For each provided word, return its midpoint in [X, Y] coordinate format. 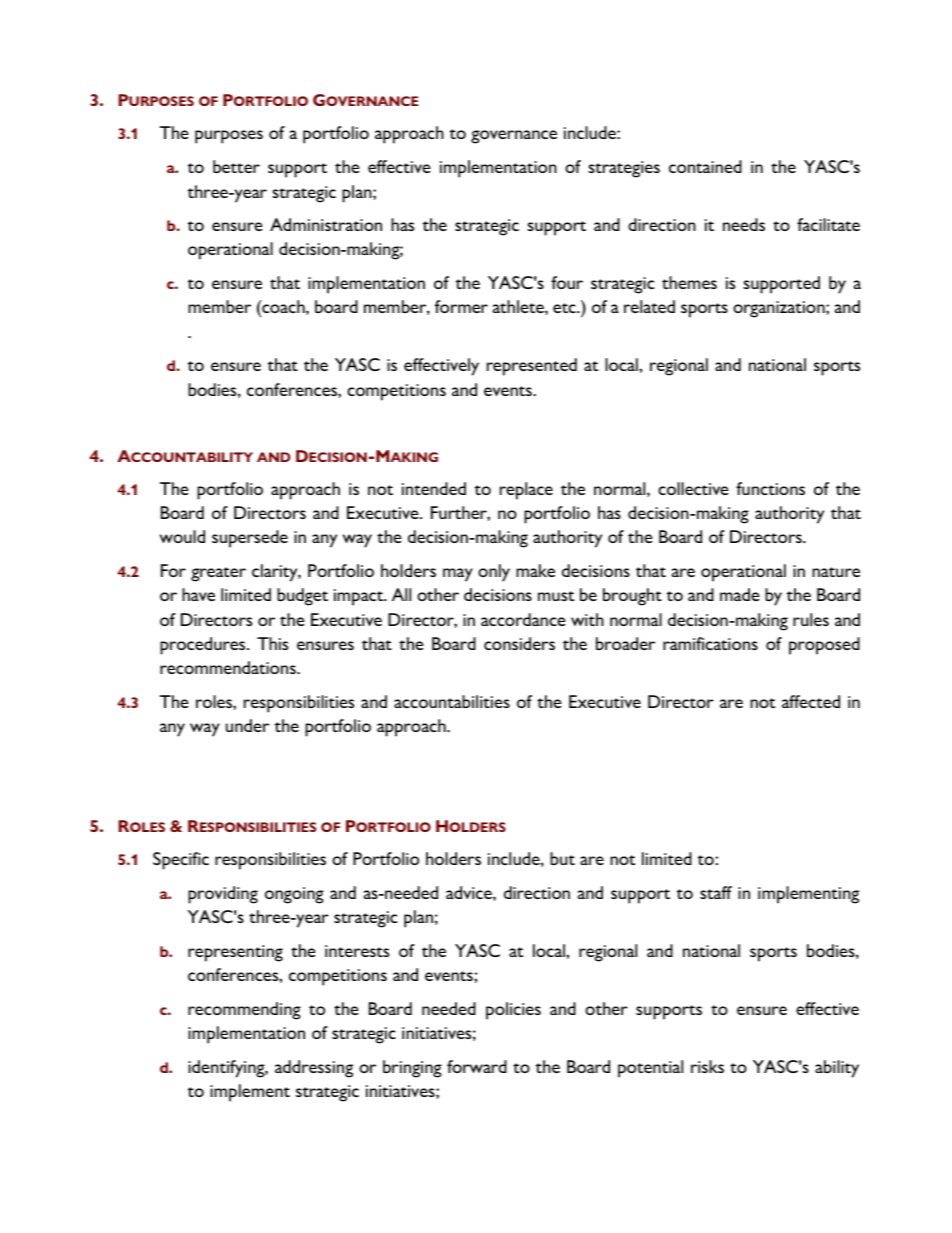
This [272, 643]
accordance [523, 619]
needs [744, 224]
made [740, 594]
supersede [250, 539]
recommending [244, 1011]
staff [716, 892]
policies [513, 1011]
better [236, 166]
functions [770, 488]
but [562, 858]
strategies [624, 169]
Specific [181, 861]
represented [532, 367]
